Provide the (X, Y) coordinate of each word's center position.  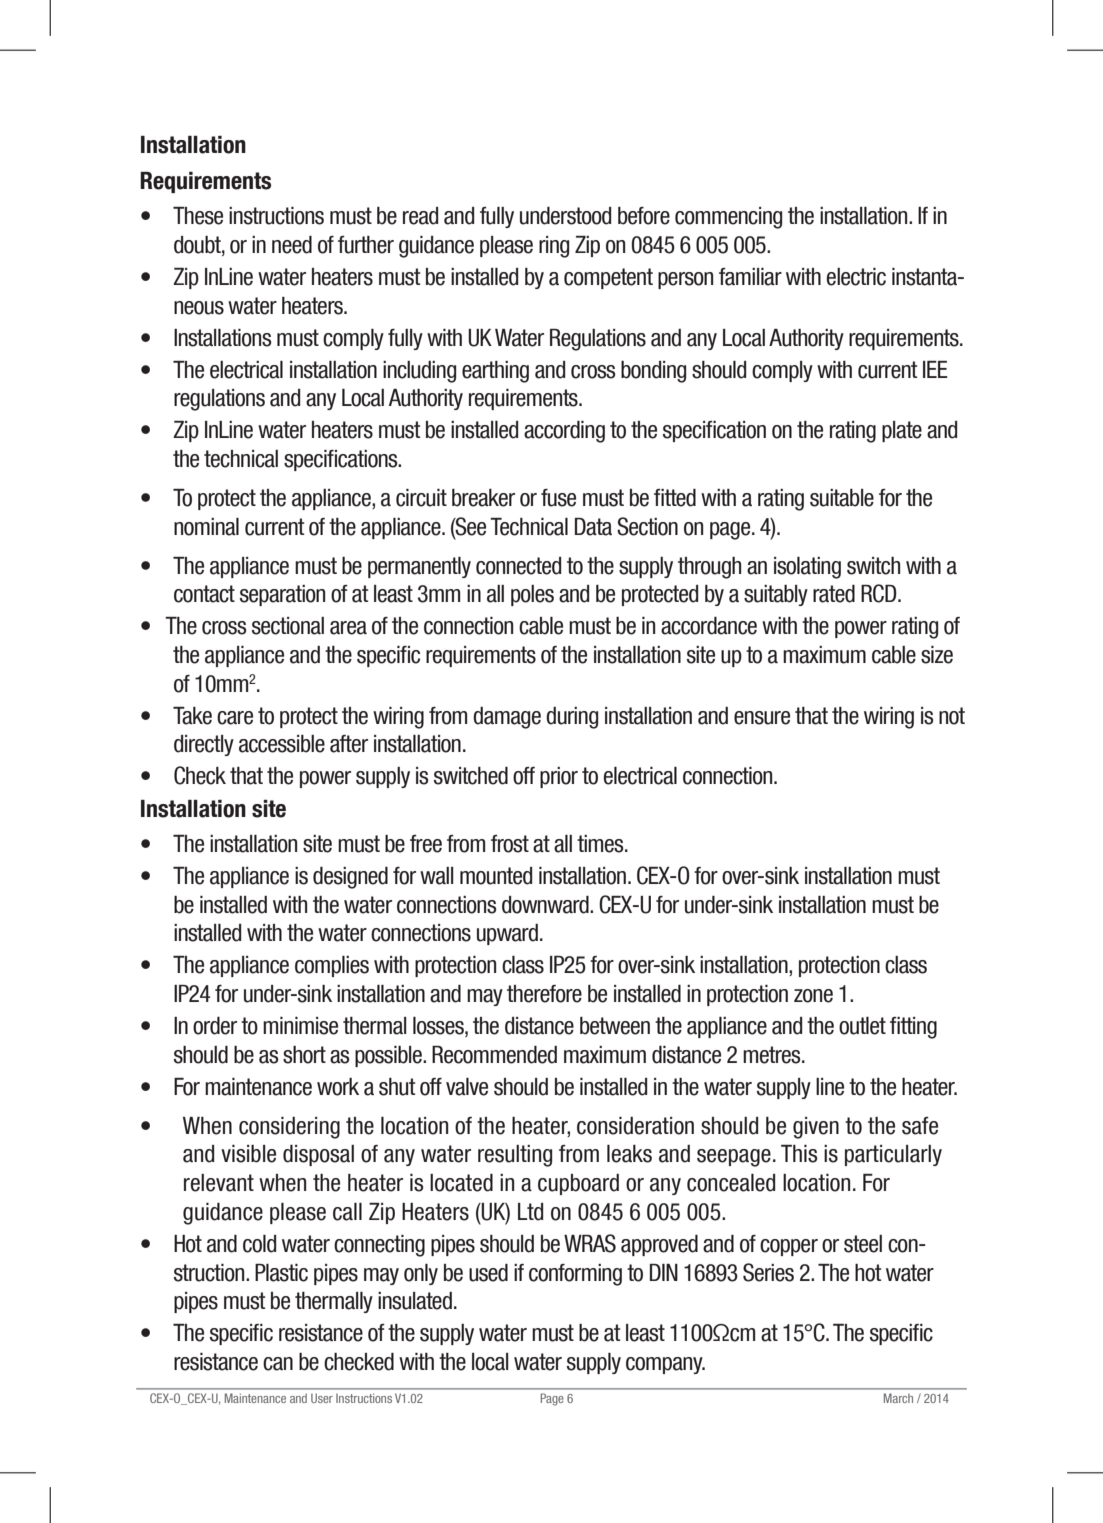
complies (332, 966)
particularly (893, 1155)
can (278, 1364)
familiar (750, 277)
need (292, 245)
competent (608, 278)
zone (813, 996)
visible (248, 1154)
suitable (842, 498)
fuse (558, 498)
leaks (629, 1154)
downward (546, 905)
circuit (421, 498)
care (235, 718)
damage (507, 718)
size (937, 655)
